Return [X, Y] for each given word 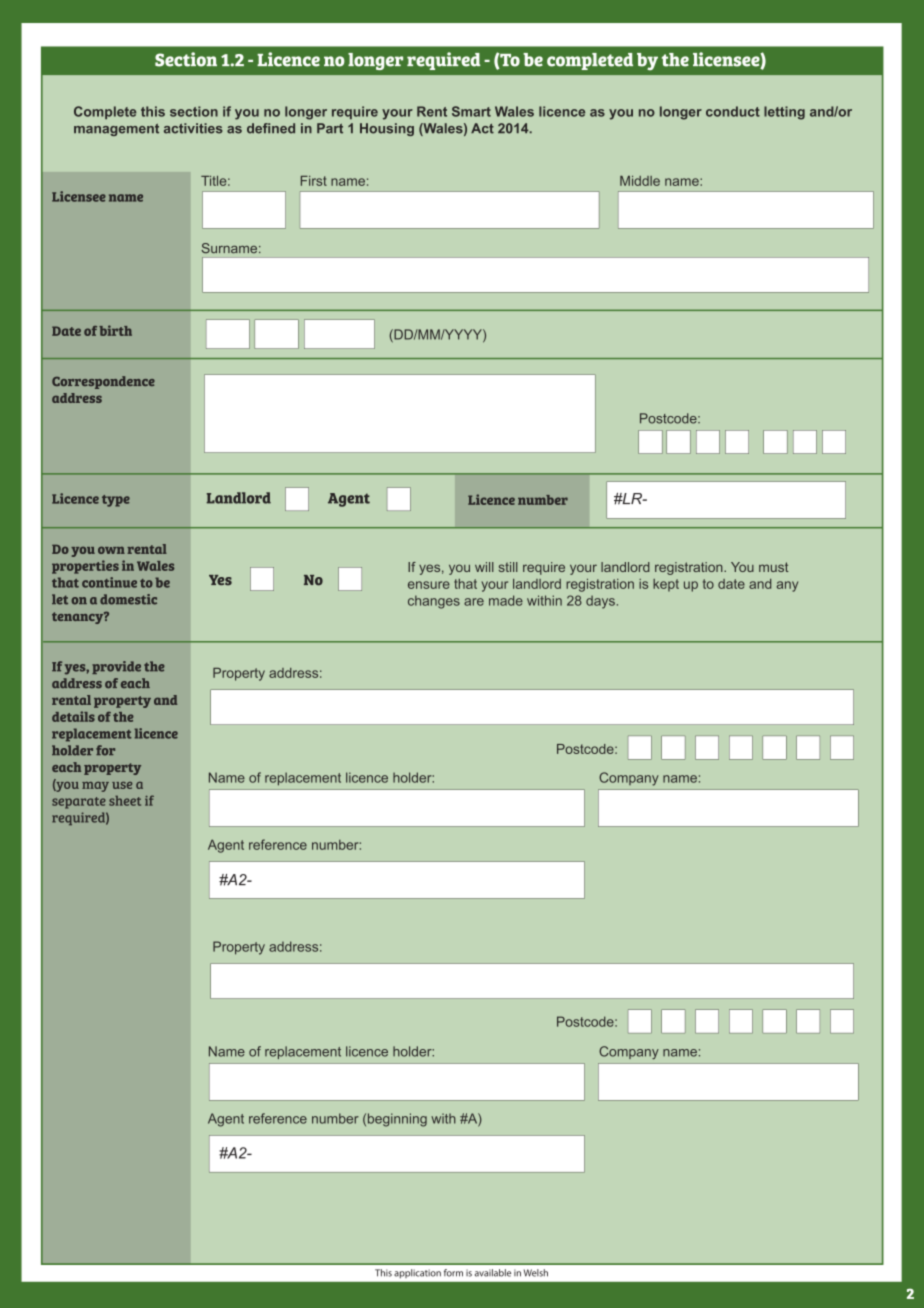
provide [116, 667]
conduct [733, 111]
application [417, 1273]
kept [666, 585]
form [453, 1273]
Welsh [536, 1273]
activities [193, 128]
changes [434, 602]
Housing [387, 129]
